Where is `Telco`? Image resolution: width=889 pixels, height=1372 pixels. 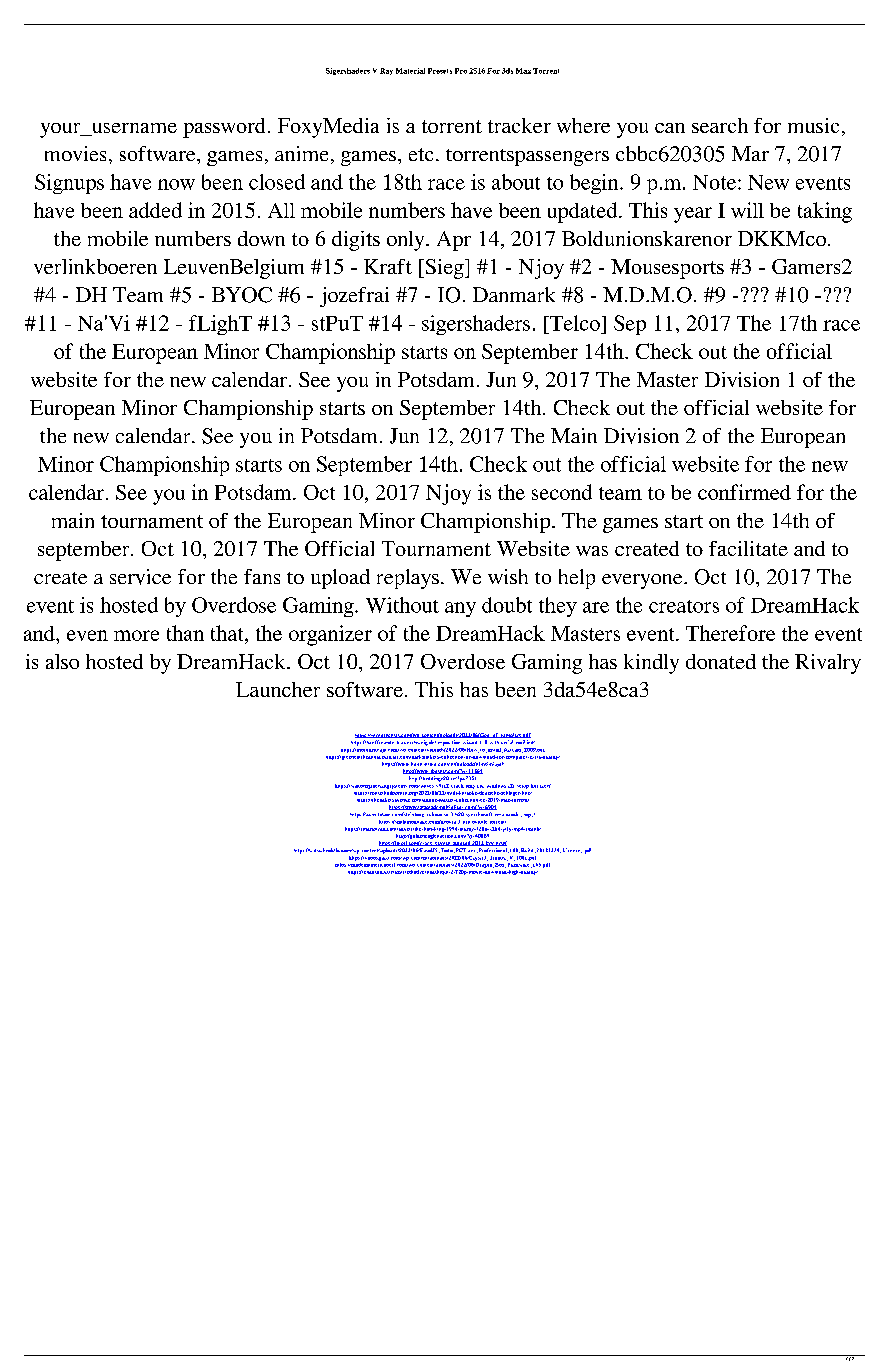 Telco is located at coordinates (574, 323).
